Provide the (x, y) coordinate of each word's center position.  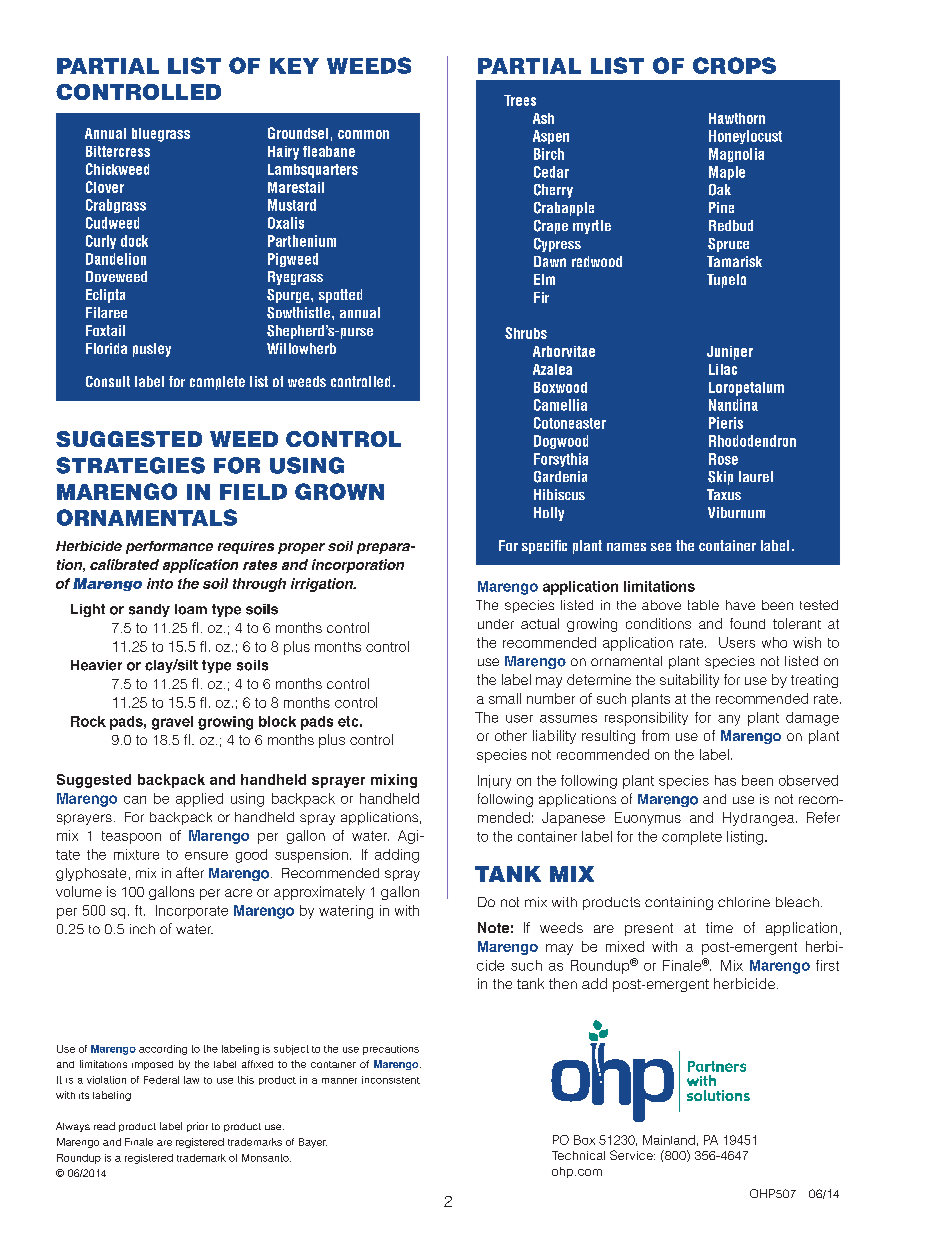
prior (197, 1127)
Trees (520, 100)
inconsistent (391, 1080)
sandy (149, 610)
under (496, 624)
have (740, 605)
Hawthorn (737, 118)
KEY (294, 66)
